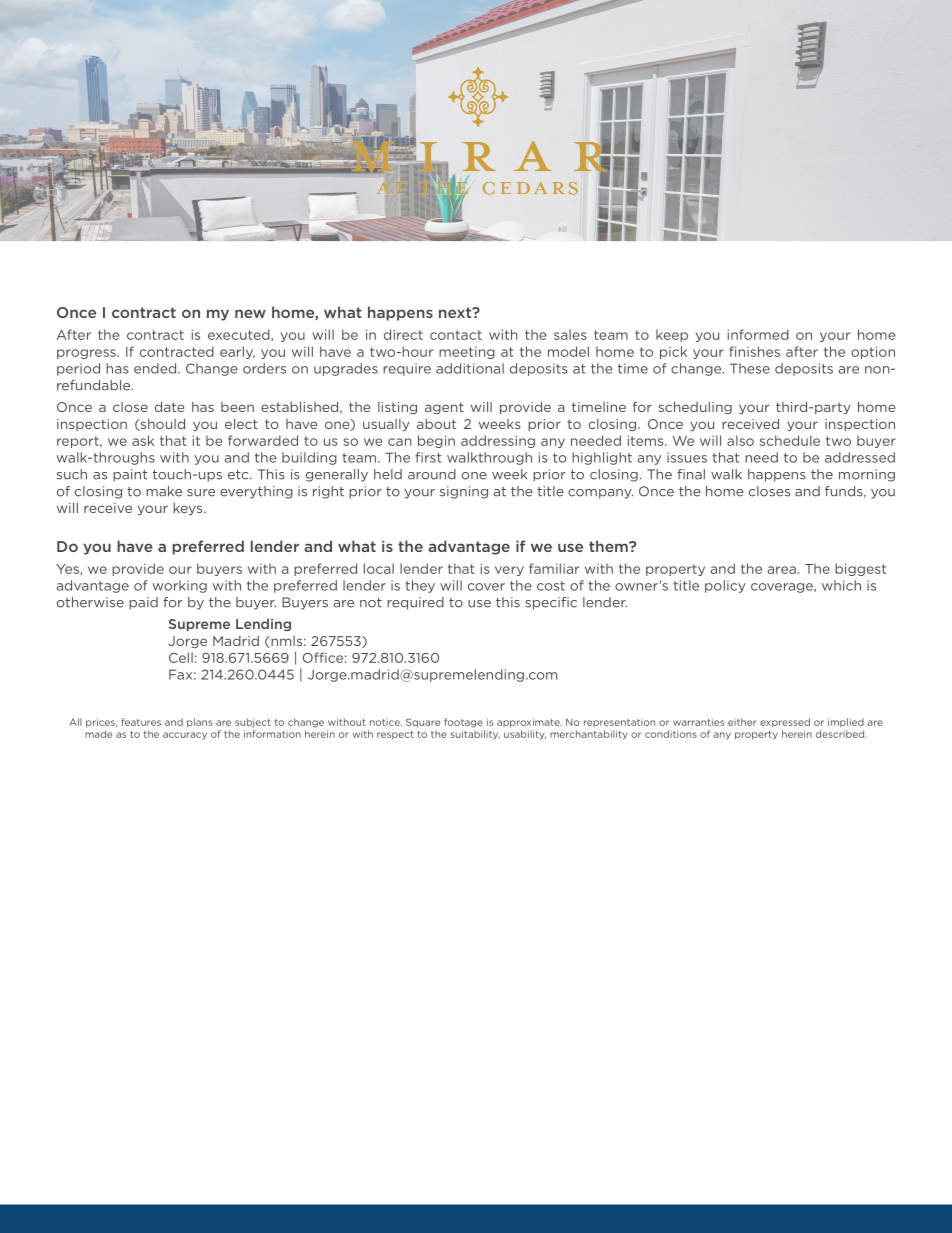 The height and width of the document is (1233, 952). Describe the element at coordinates (790, 440) in the document. I see `schedule` at that location.
